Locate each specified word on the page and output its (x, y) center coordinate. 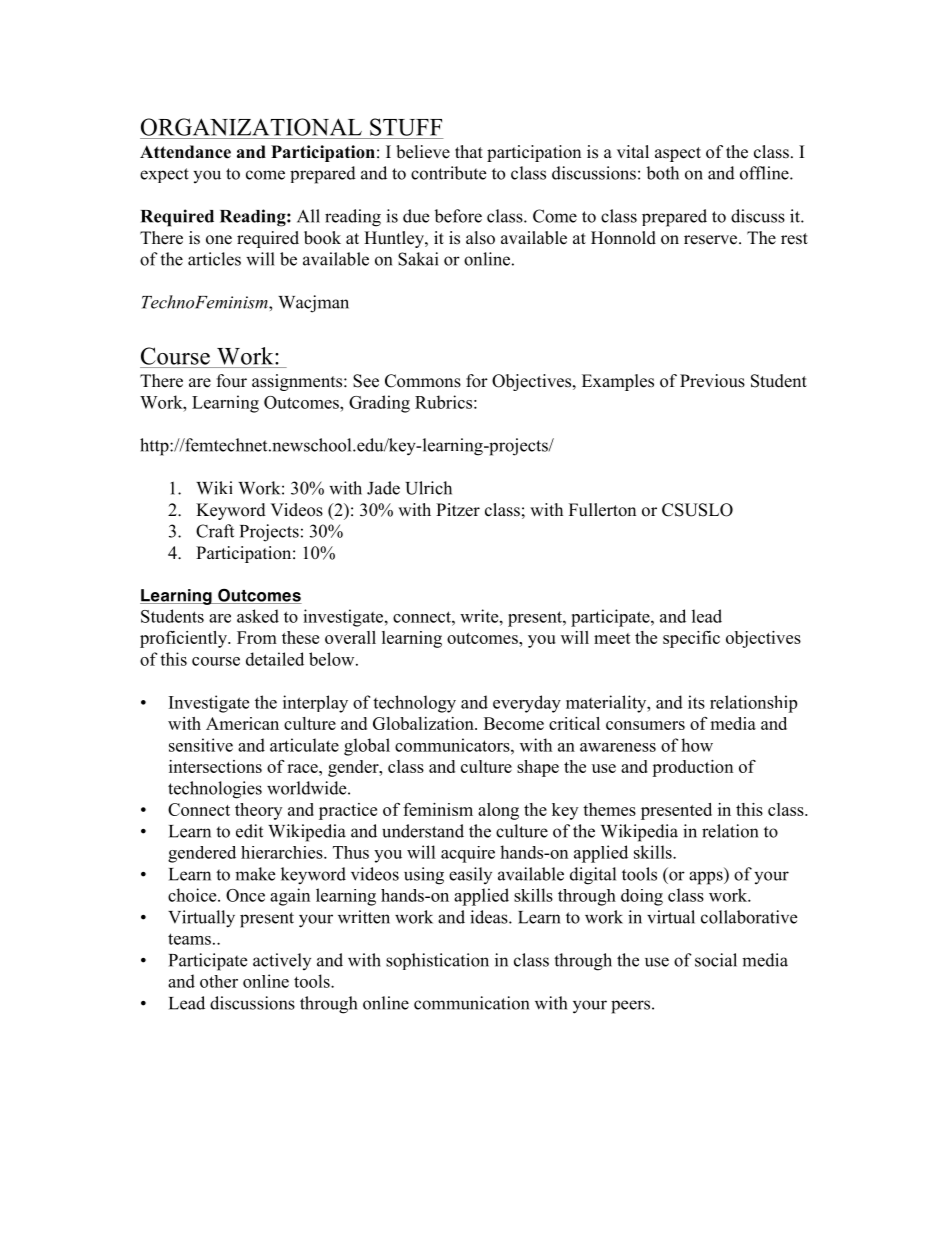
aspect (678, 154)
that (469, 151)
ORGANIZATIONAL (251, 127)
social (716, 960)
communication (471, 1003)
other (219, 981)
